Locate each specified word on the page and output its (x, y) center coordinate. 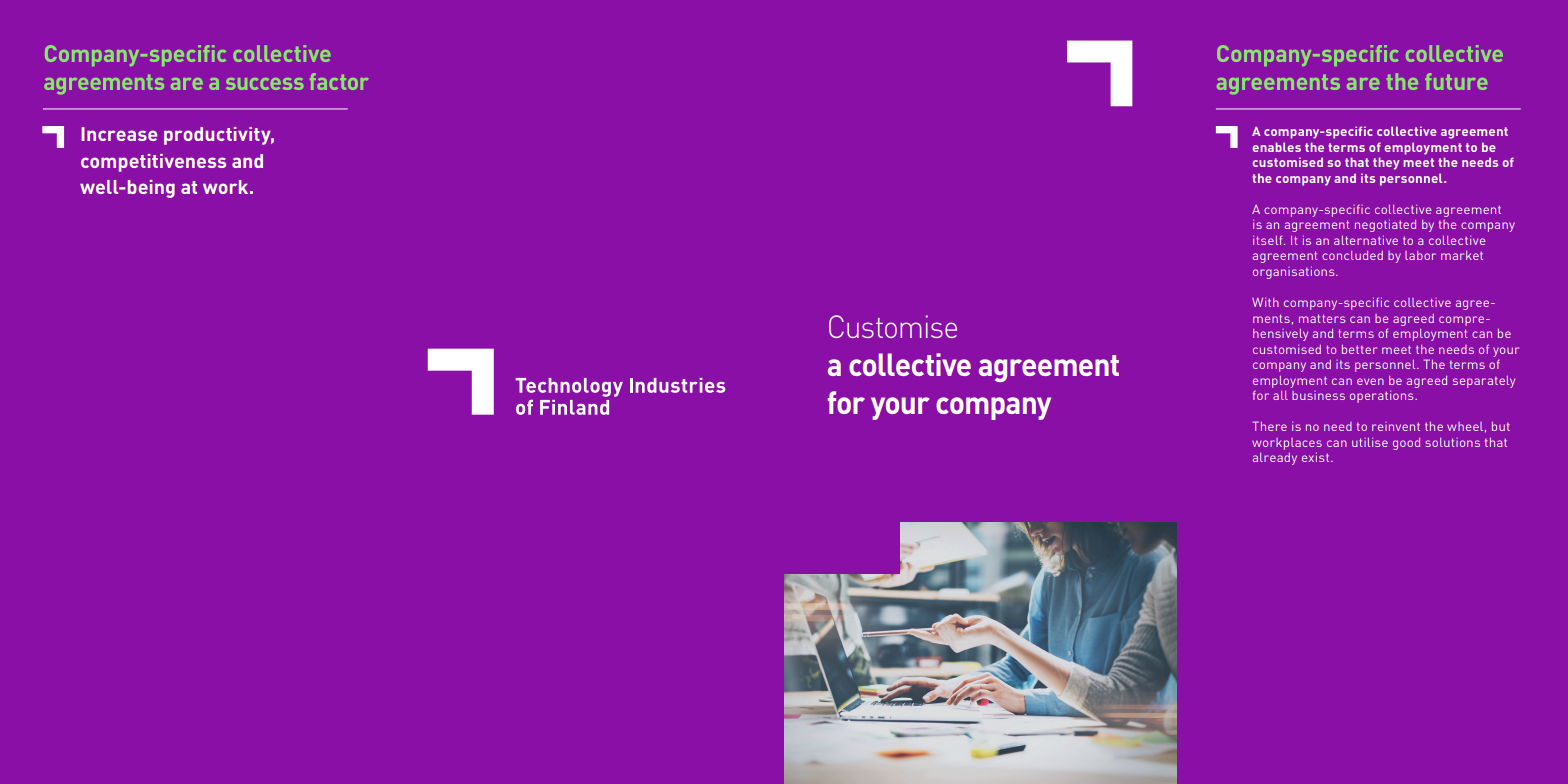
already (1275, 459)
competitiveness (153, 163)
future (1456, 81)
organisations (1295, 272)
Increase (119, 134)
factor (339, 81)
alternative (1366, 240)
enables (1276, 147)
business (1318, 395)
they (1386, 163)
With (1265, 302)
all (1280, 395)
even (1370, 381)
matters (1322, 318)
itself (1269, 240)
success (265, 84)
